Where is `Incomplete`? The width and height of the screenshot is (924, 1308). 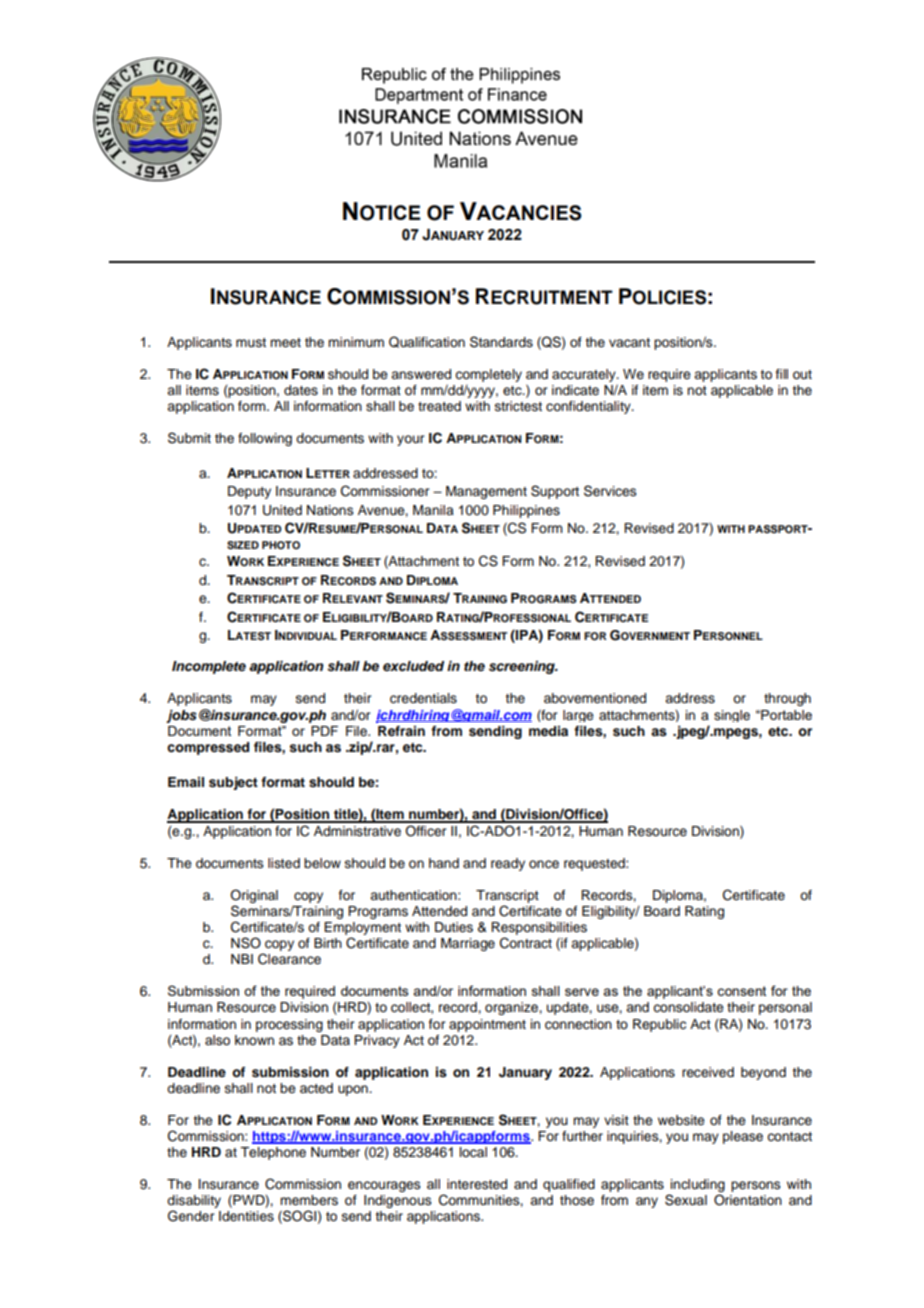
Incomplete is located at coordinates (209, 667).
